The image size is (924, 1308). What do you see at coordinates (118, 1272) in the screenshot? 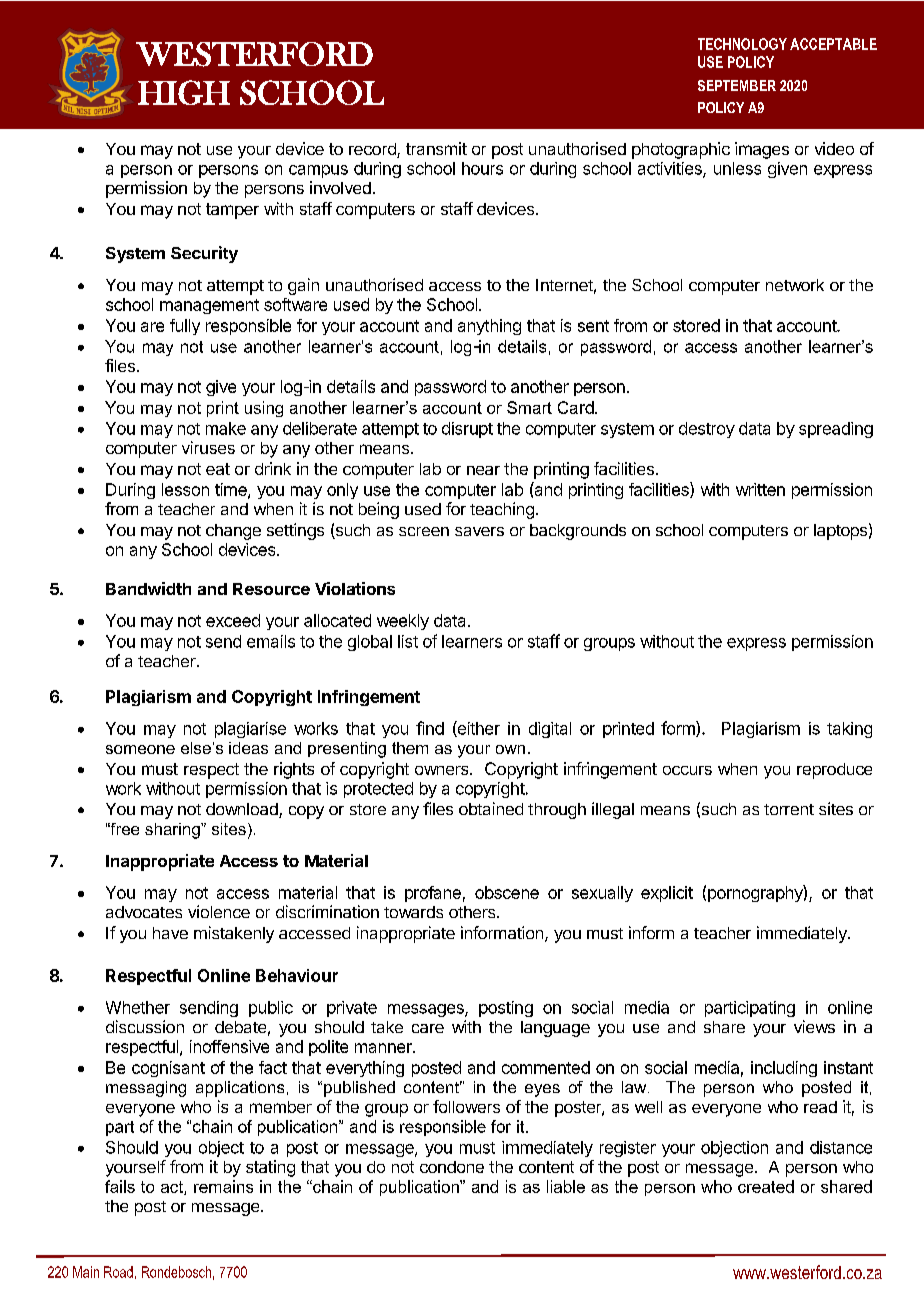
I see `Road` at bounding box center [118, 1272].
